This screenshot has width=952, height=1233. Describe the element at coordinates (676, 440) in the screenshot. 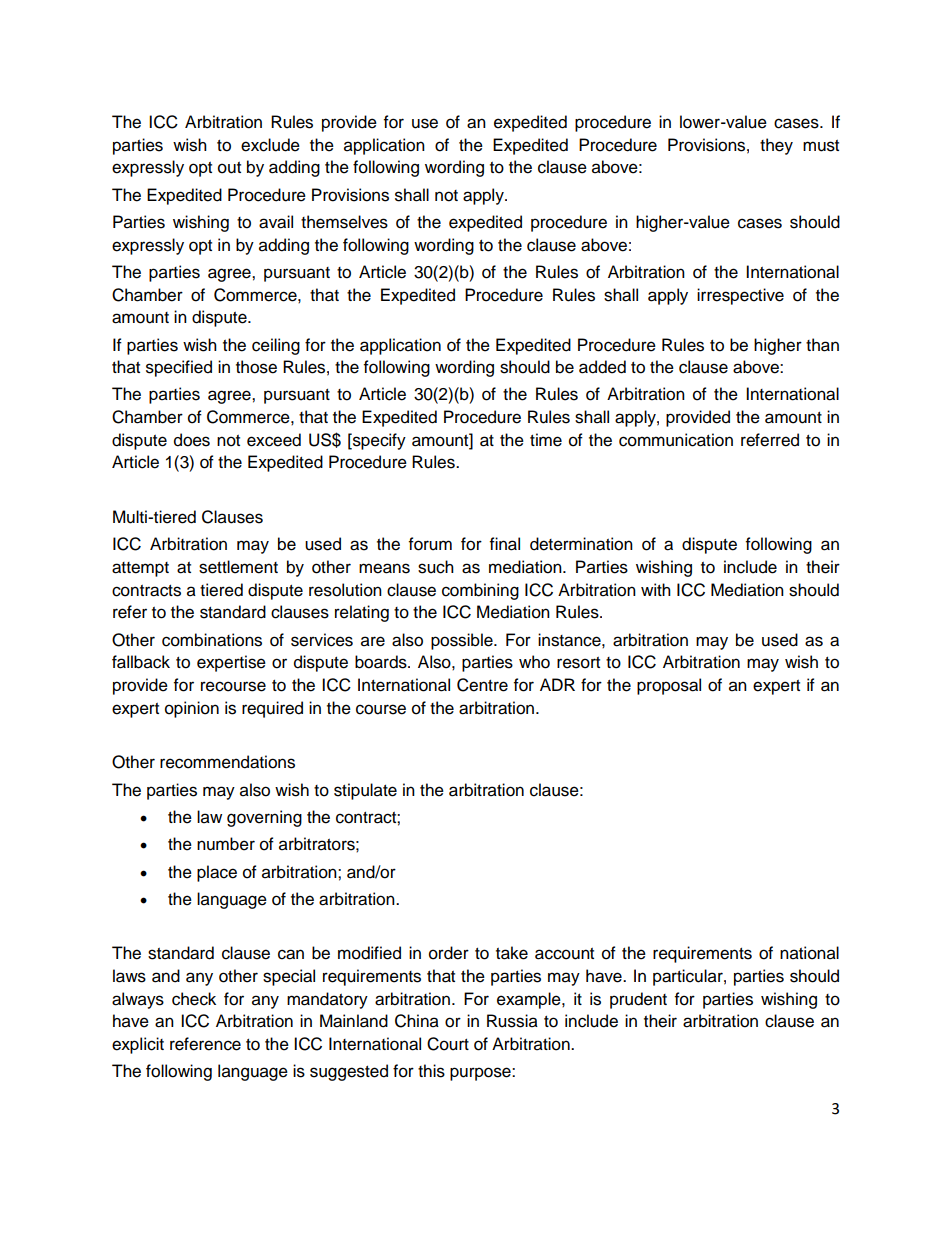

I see `communication` at that location.
